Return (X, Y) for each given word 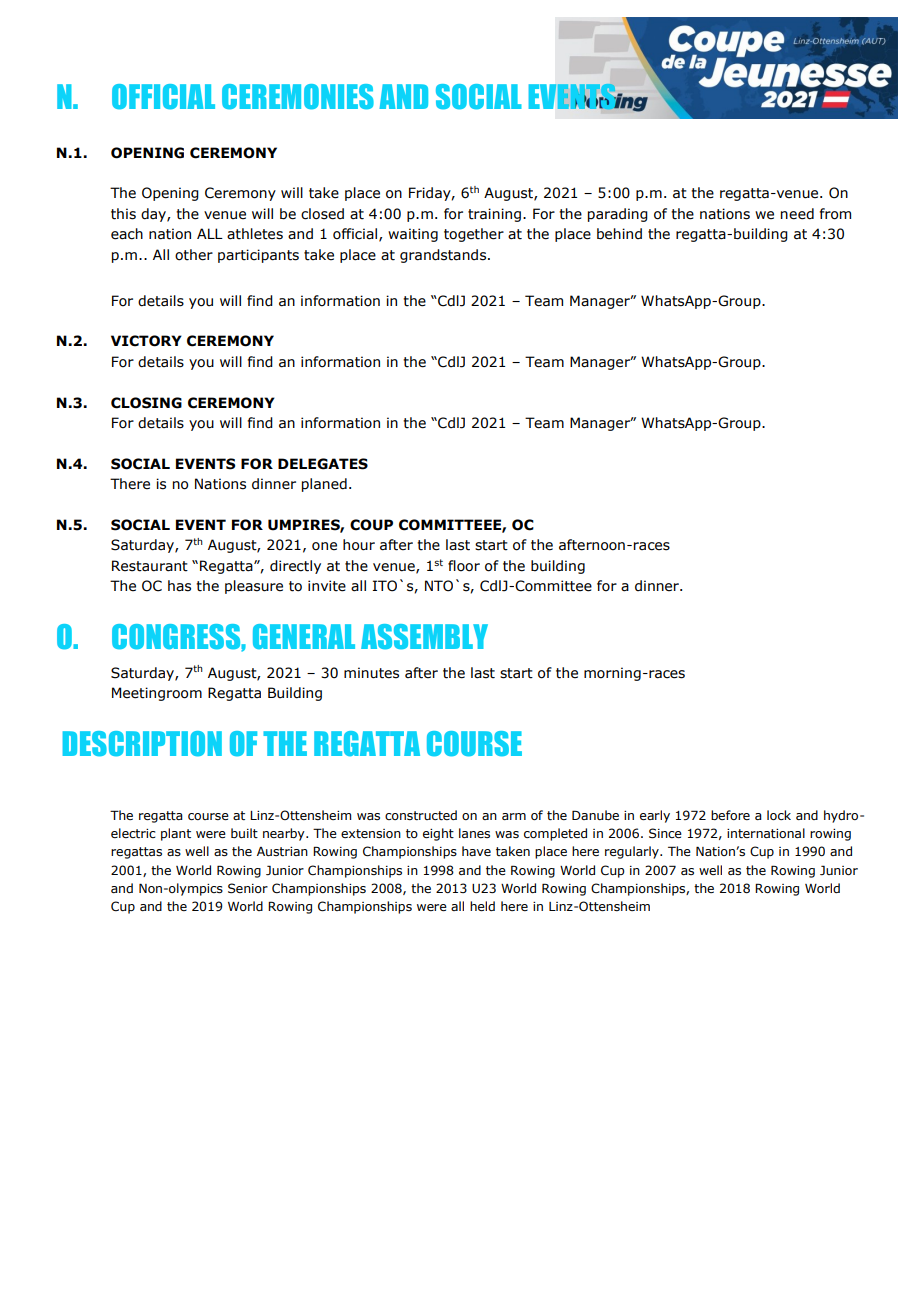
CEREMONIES (298, 97)
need (797, 214)
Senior (248, 888)
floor (464, 566)
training (494, 215)
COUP (371, 525)
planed (324, 485)
